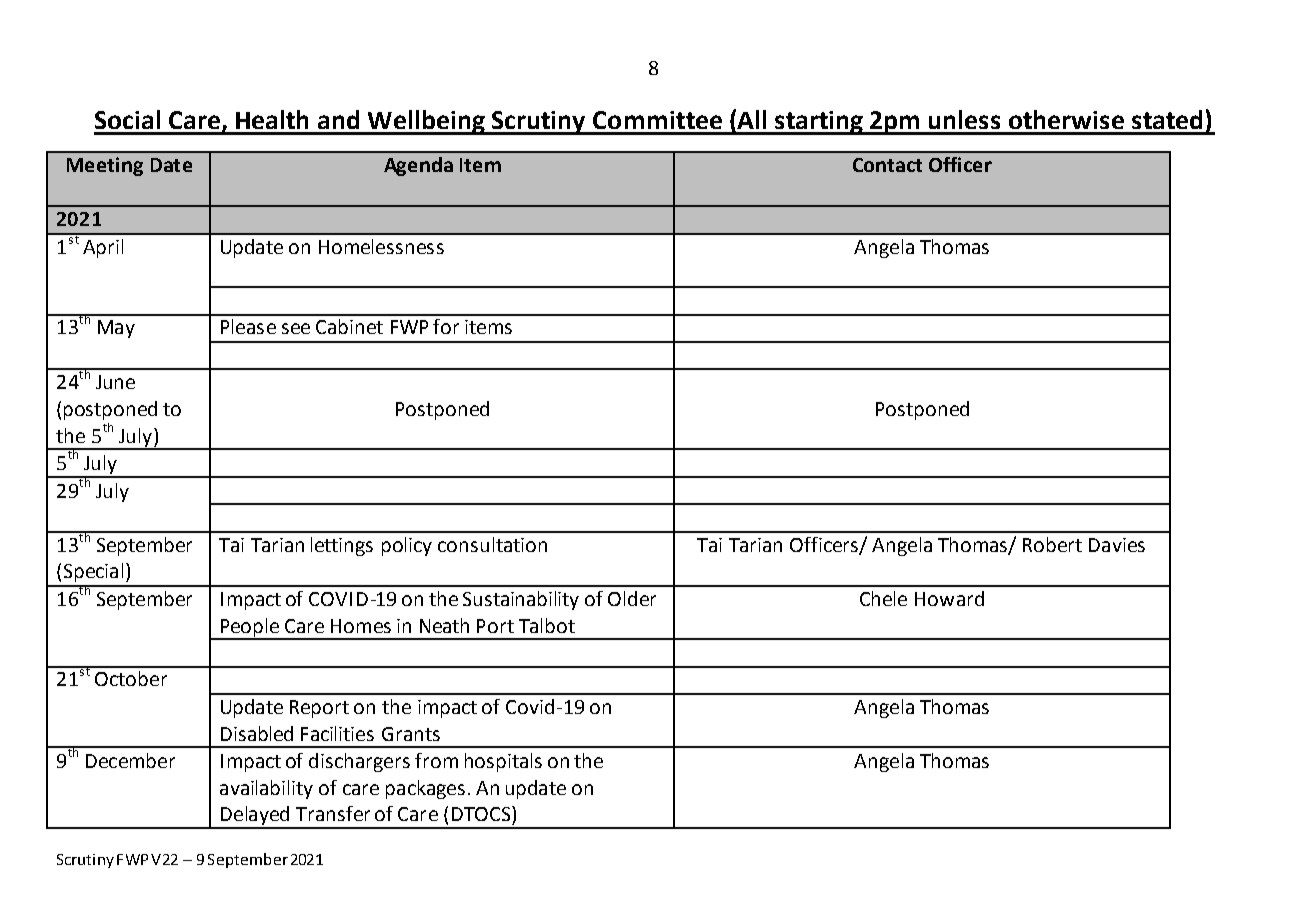  What do you see at coordinates (949, 598) in the image?
I see `Howard` at bounding box center [949, 598].
